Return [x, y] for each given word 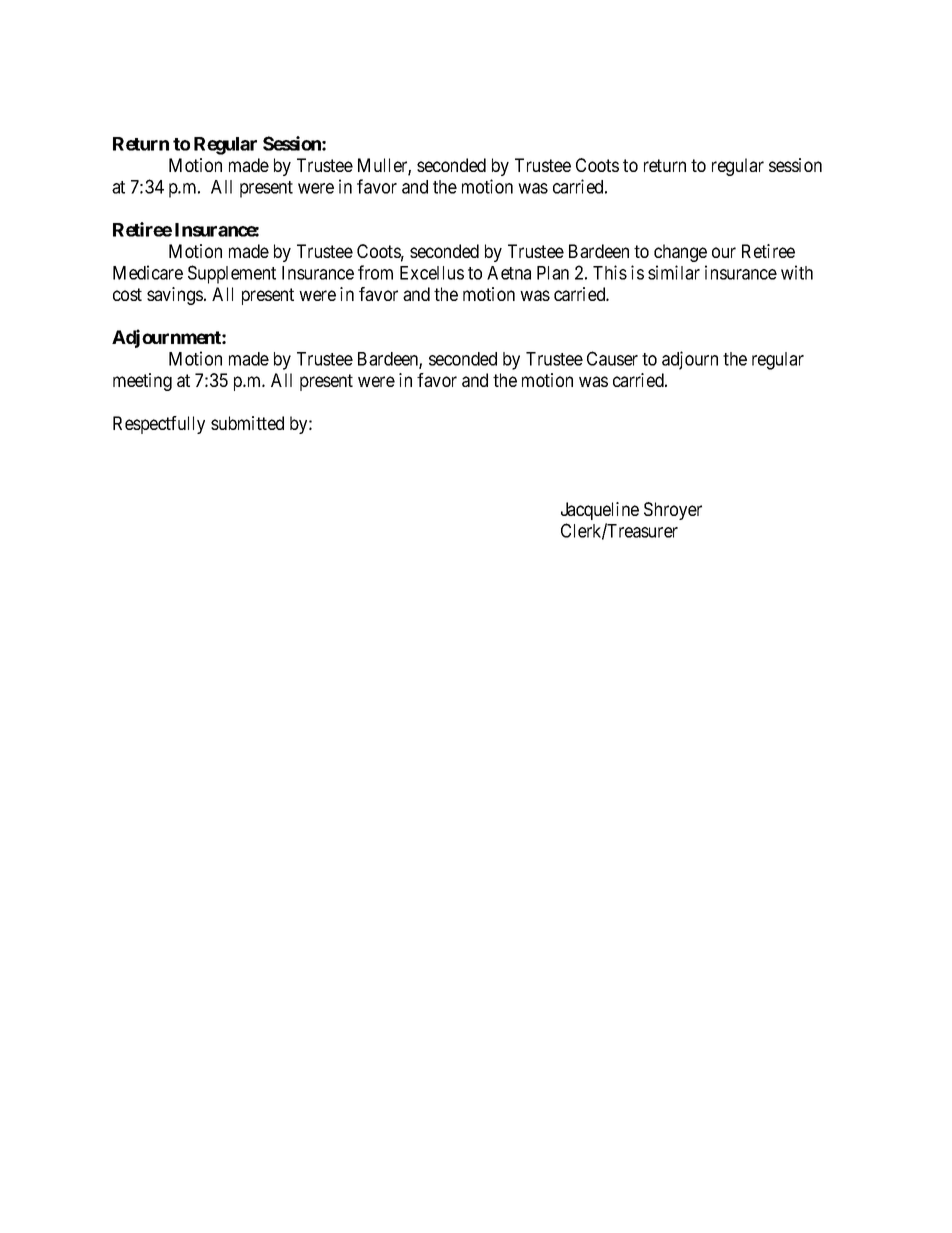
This [610, 272]
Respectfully [159, 425]
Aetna [509, 273]
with [797, 272]
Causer [612, 358]
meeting [142, 382]
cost [127, 294]
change [680, 253]
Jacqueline [600, 511]
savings [175, 296]
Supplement [232, 274]
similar [674, 272]
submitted [247, 423]
